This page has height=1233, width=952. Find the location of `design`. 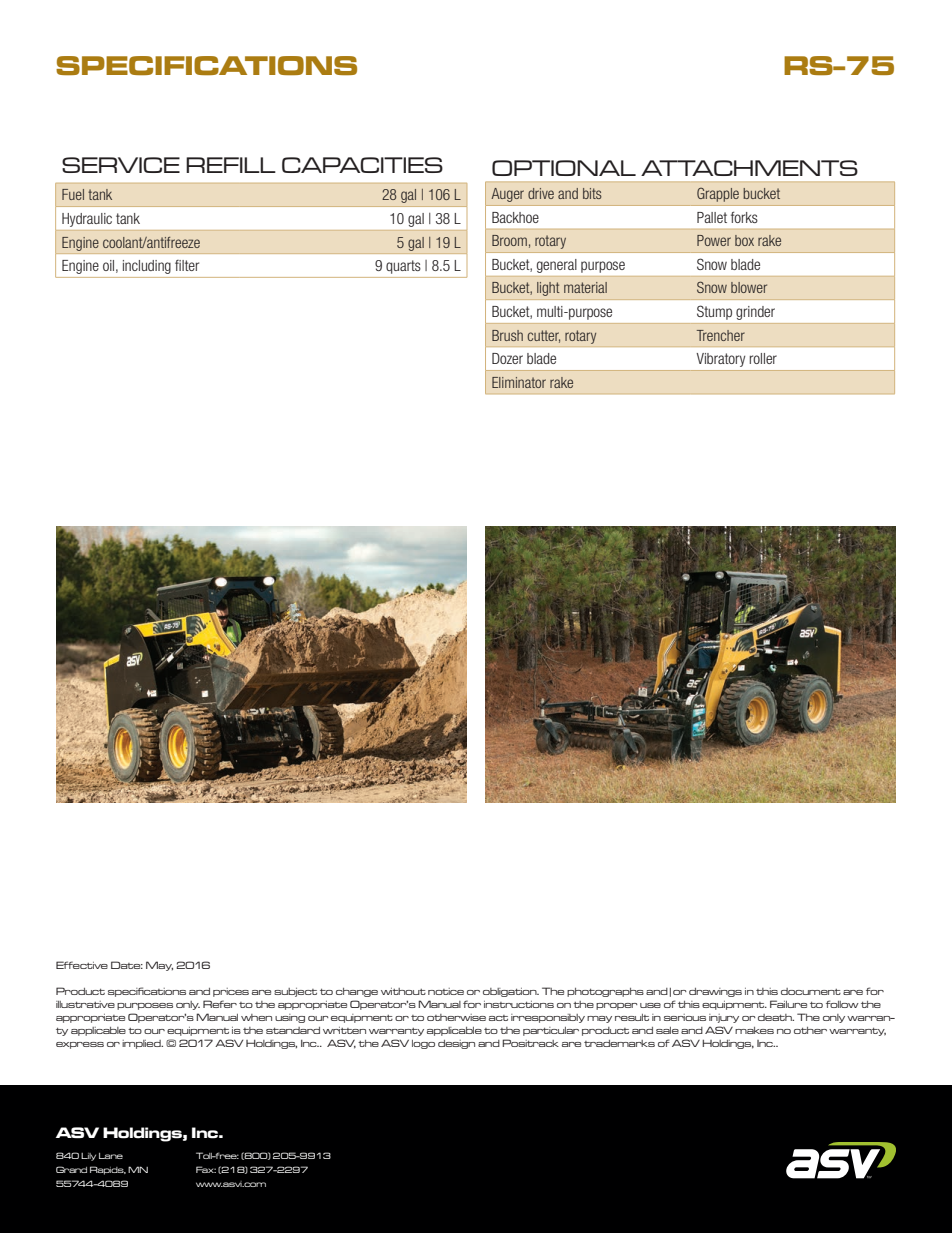

design is located at coordinates (456, 1044).
